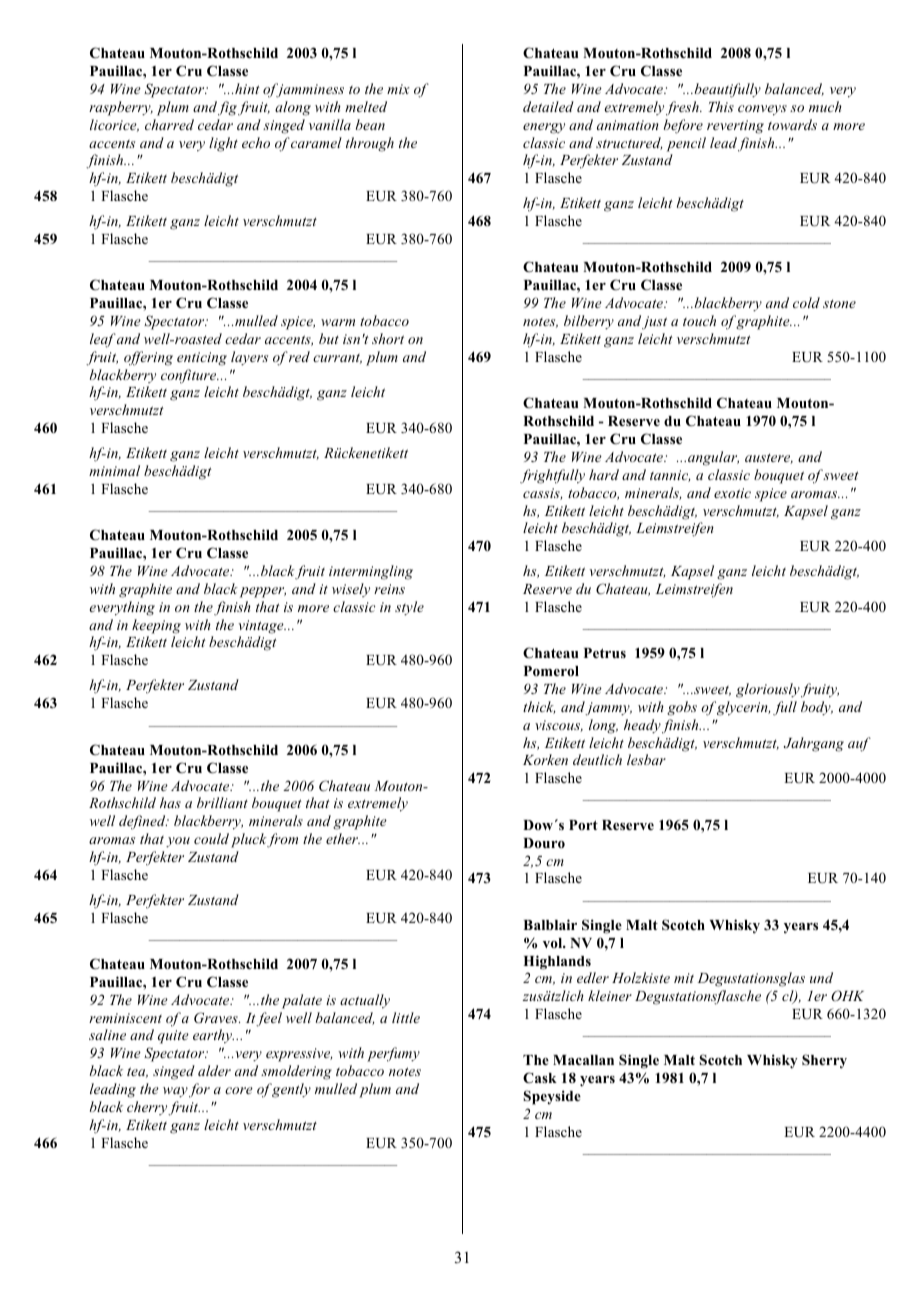 The width and height of the document is (924, 1308). I want to click on gloriously, so click(769, 690).
